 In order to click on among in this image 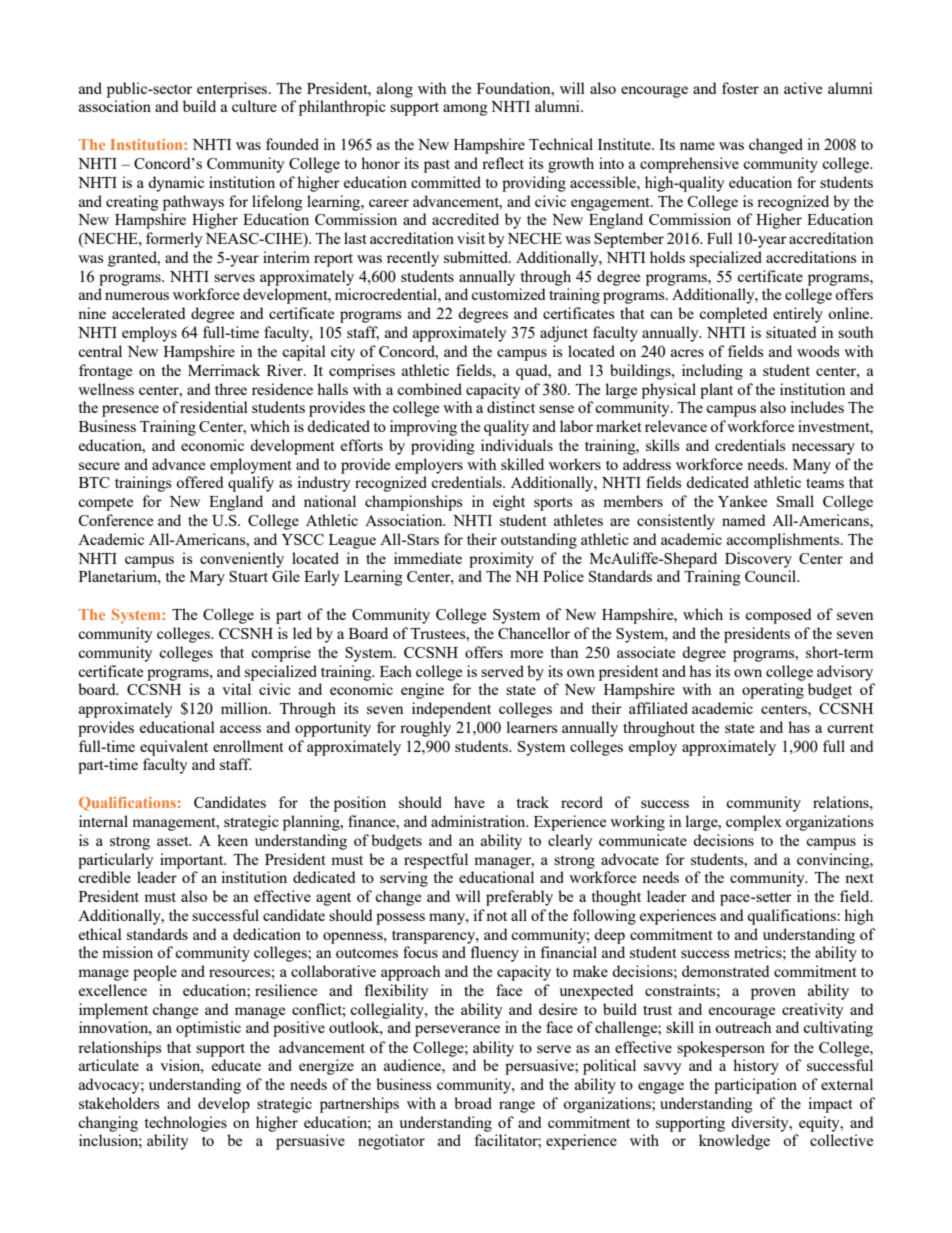, I will do `click(465, 110)`.
